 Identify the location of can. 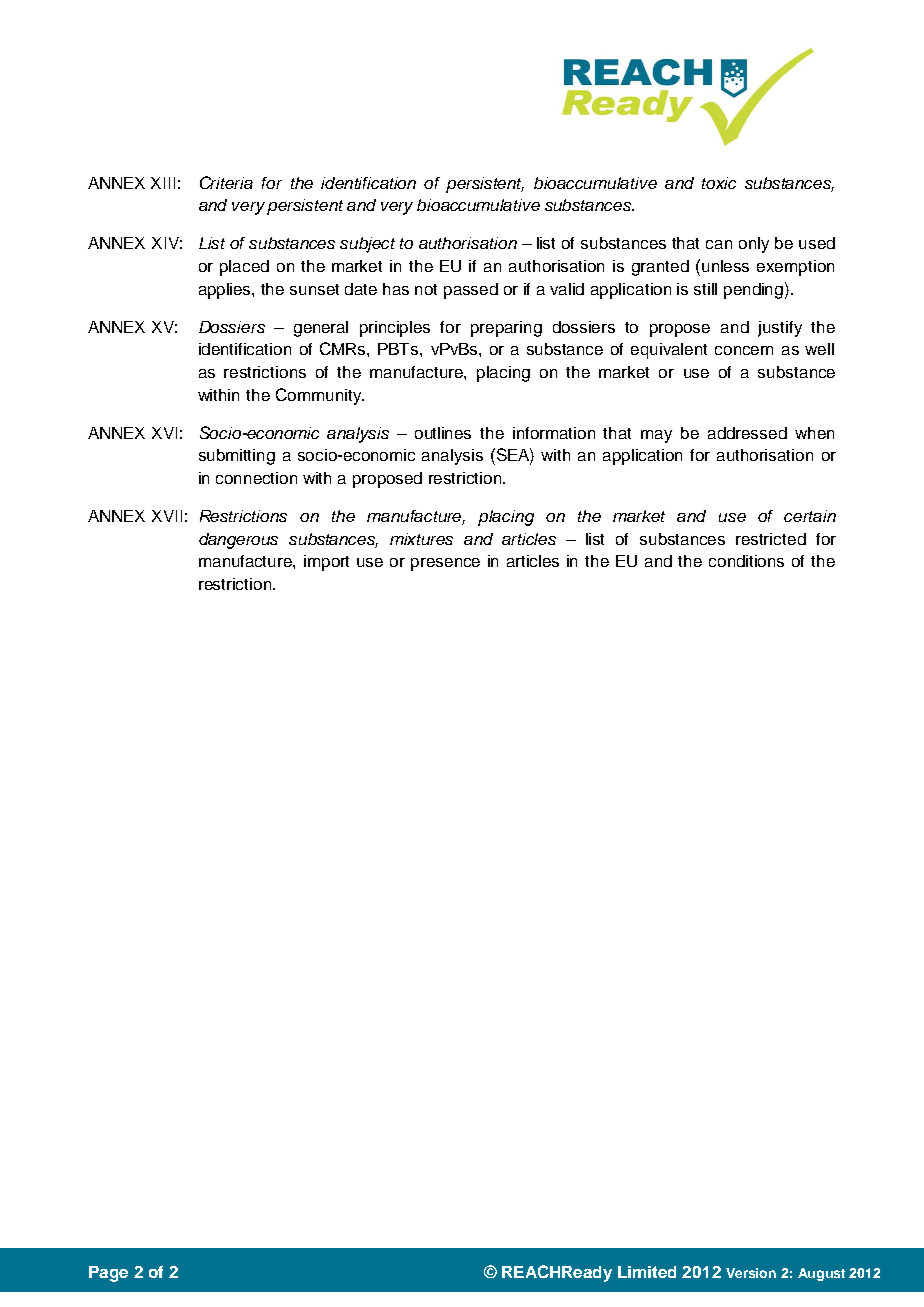
(719, 244).
